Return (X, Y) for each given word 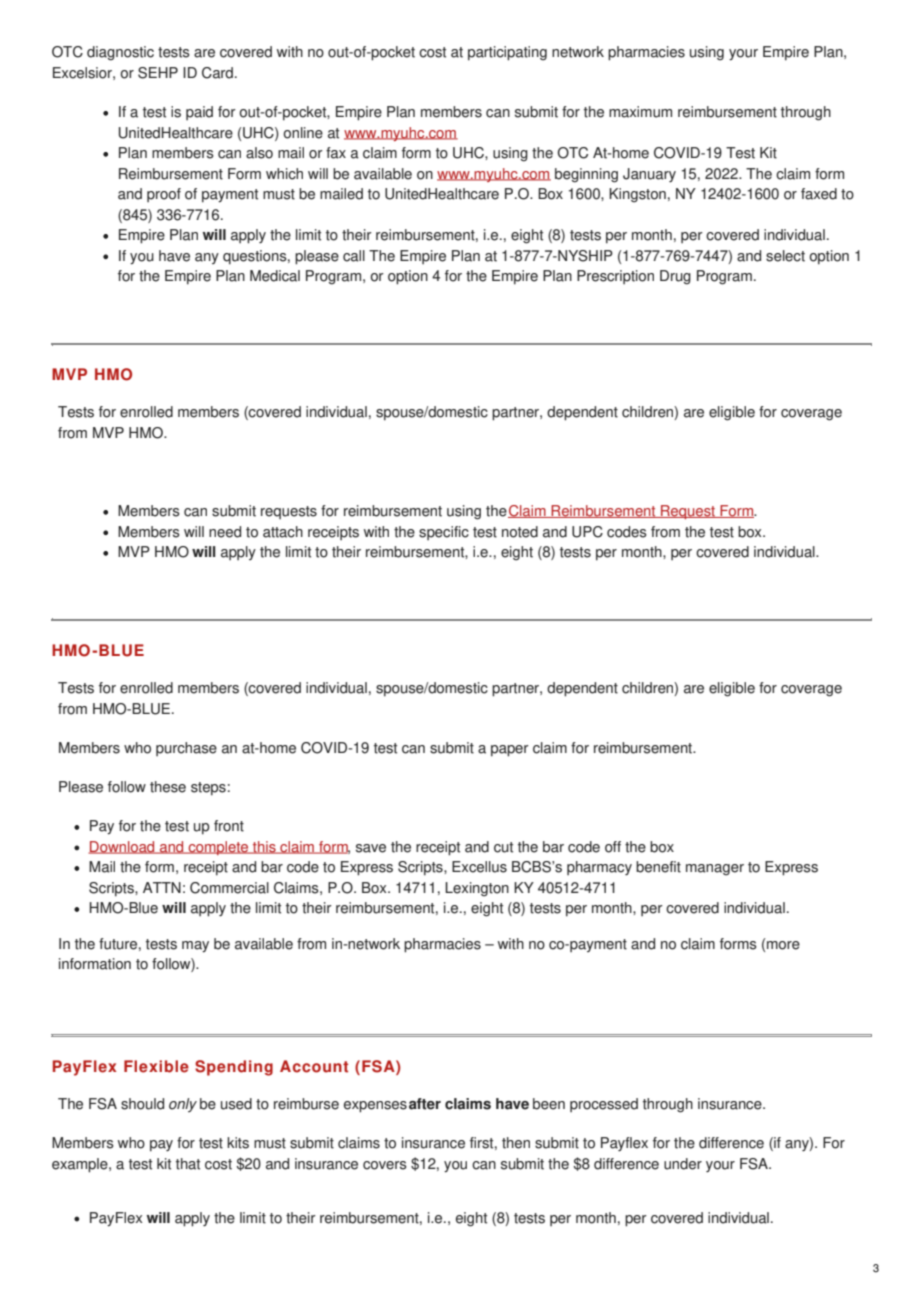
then (516, 1143)
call (354, 256)
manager (715, 870)
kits (238, 1143)
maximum (640, 112)
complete (218, 848)
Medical (275, 276)
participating (507, 53)
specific (444, 533)
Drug (675, 277)
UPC (587, 532)
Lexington (477, 889)
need (225, 532)
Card (217, 73)
